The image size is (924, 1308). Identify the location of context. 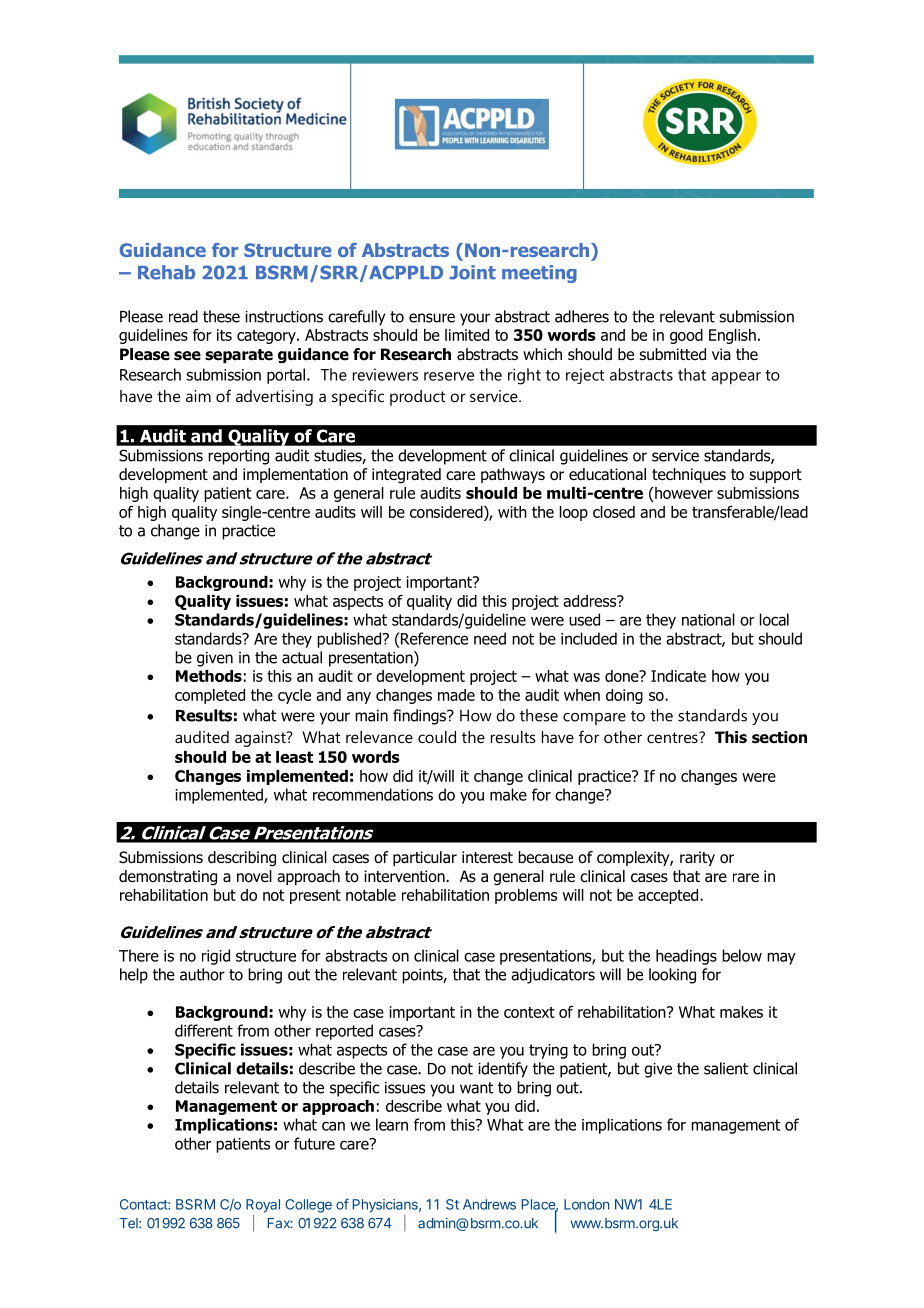
(529, 1012).
